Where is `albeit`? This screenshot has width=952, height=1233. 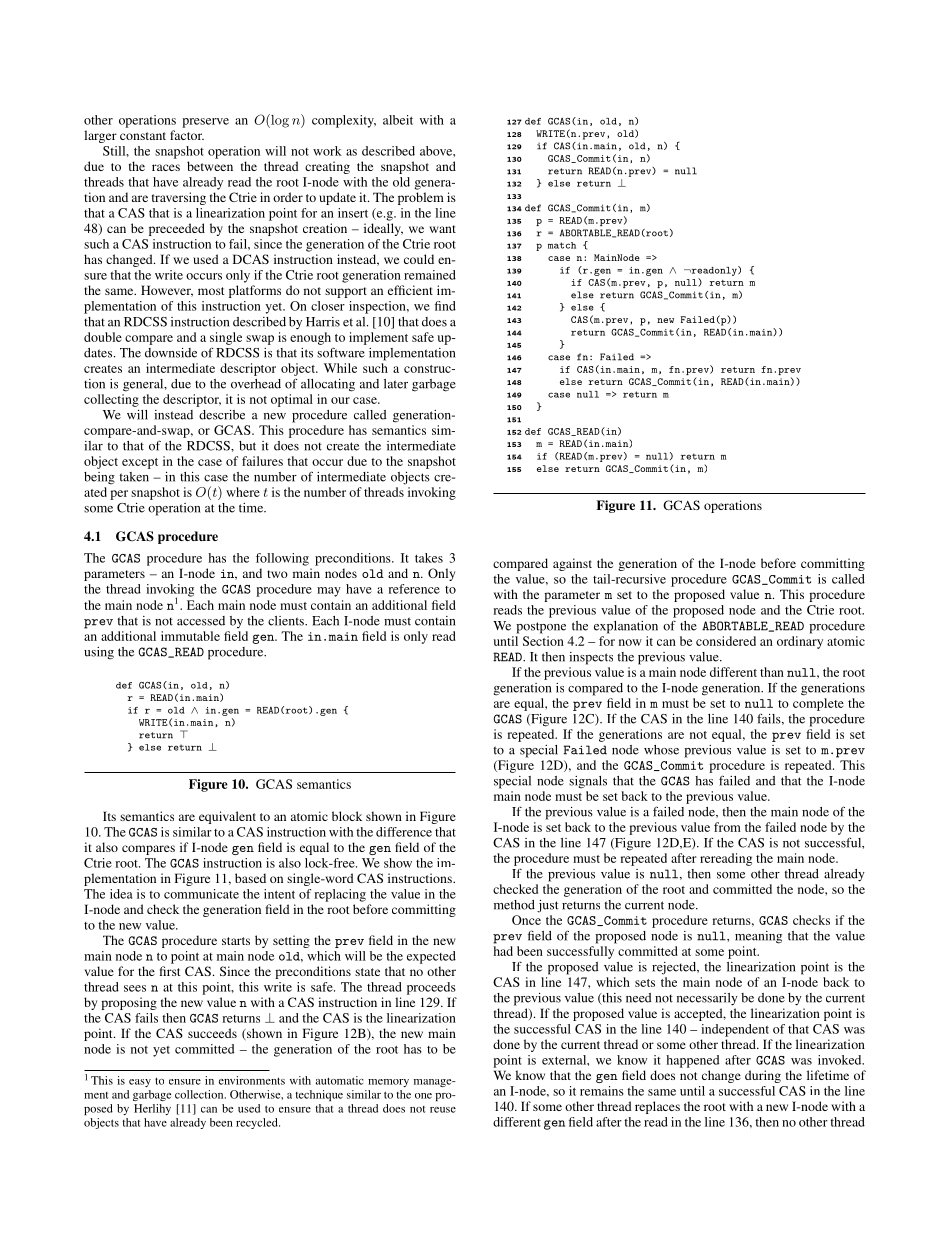
albeit is located at coordinates (398, 120).
